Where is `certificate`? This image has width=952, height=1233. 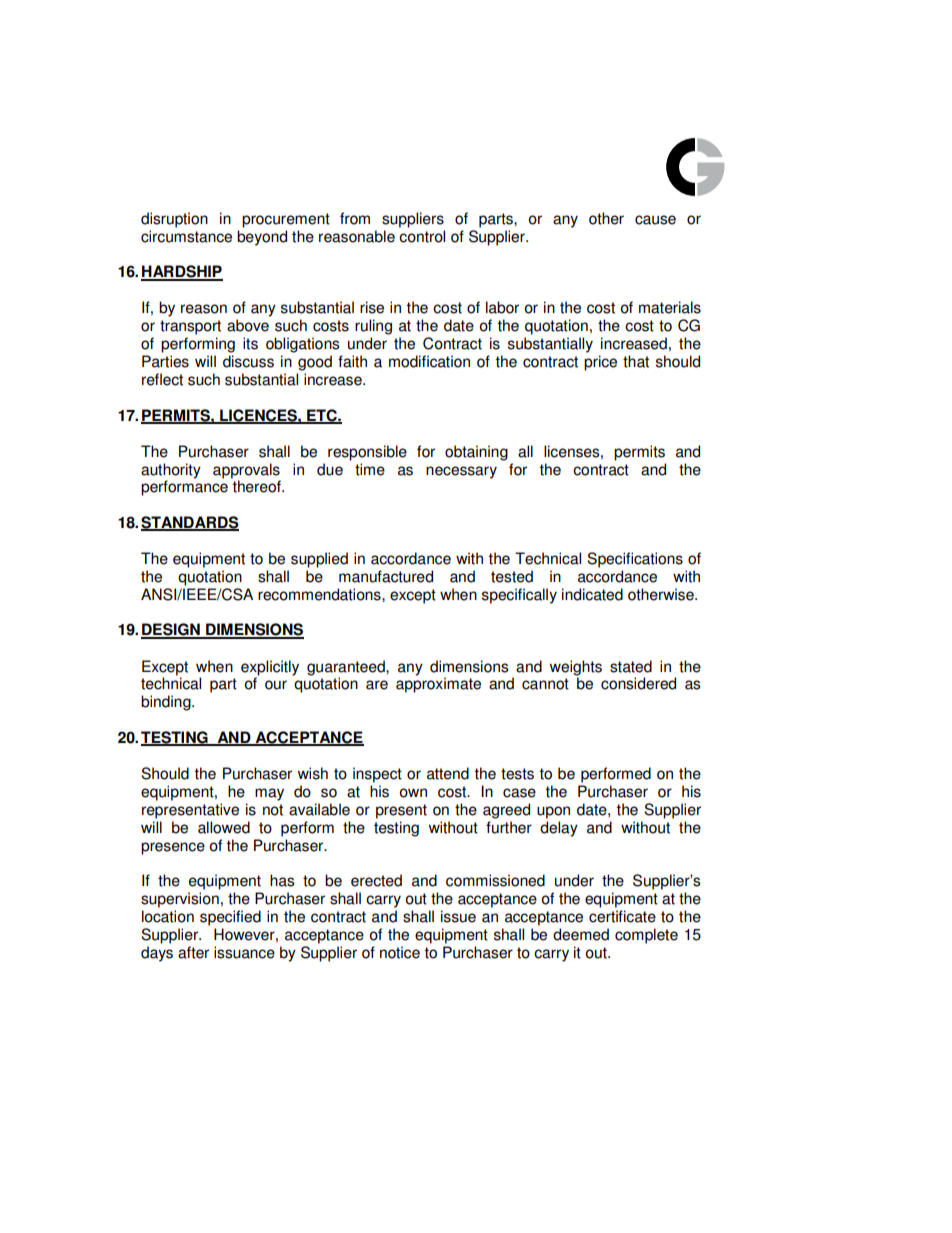
certificate is located at coordinates (622, 916).
